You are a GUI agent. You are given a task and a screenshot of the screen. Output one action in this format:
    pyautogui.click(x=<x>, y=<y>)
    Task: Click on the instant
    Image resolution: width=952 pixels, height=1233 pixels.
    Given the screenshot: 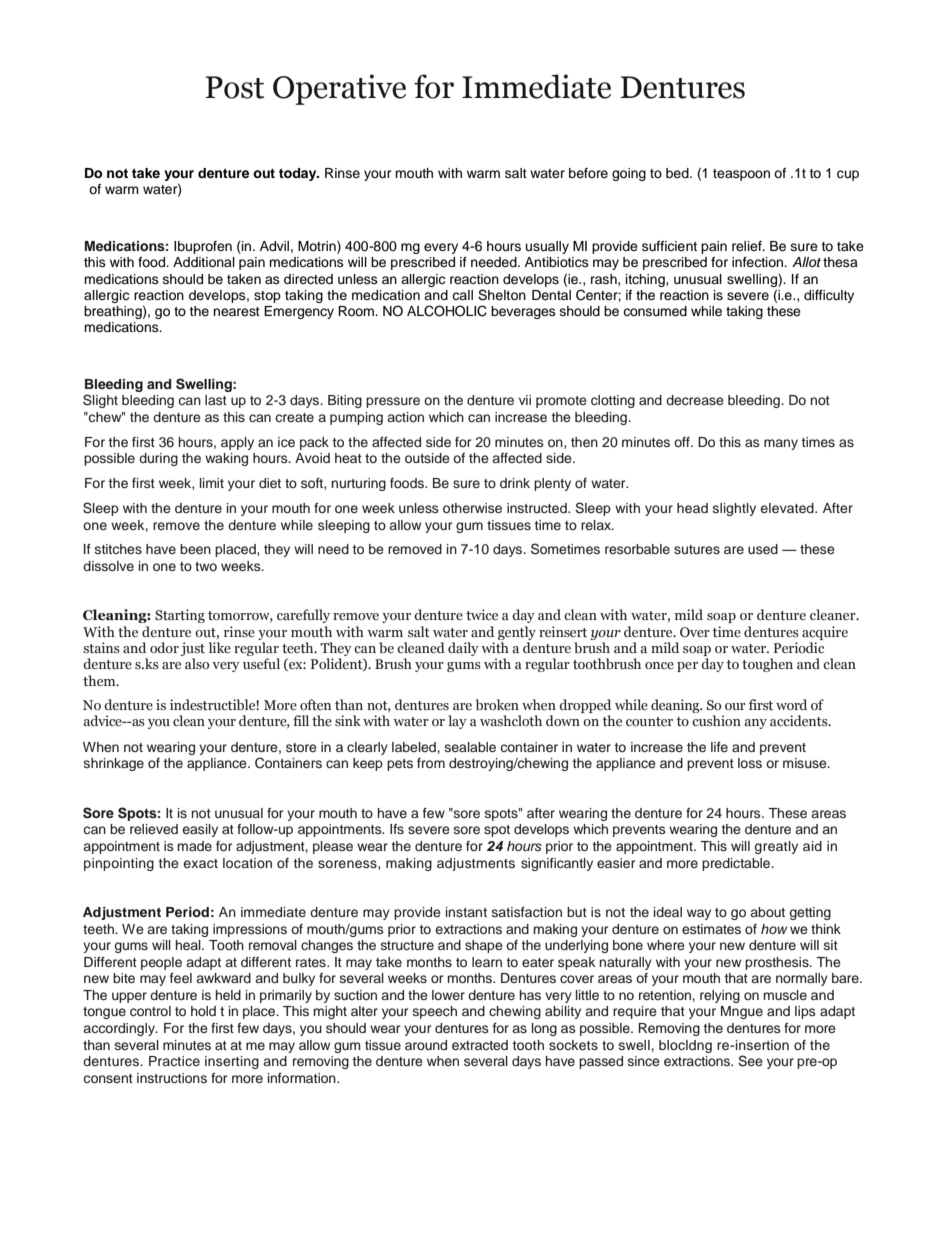 What is the action you would take?
    pyautogui.click(x=466, y=912)
